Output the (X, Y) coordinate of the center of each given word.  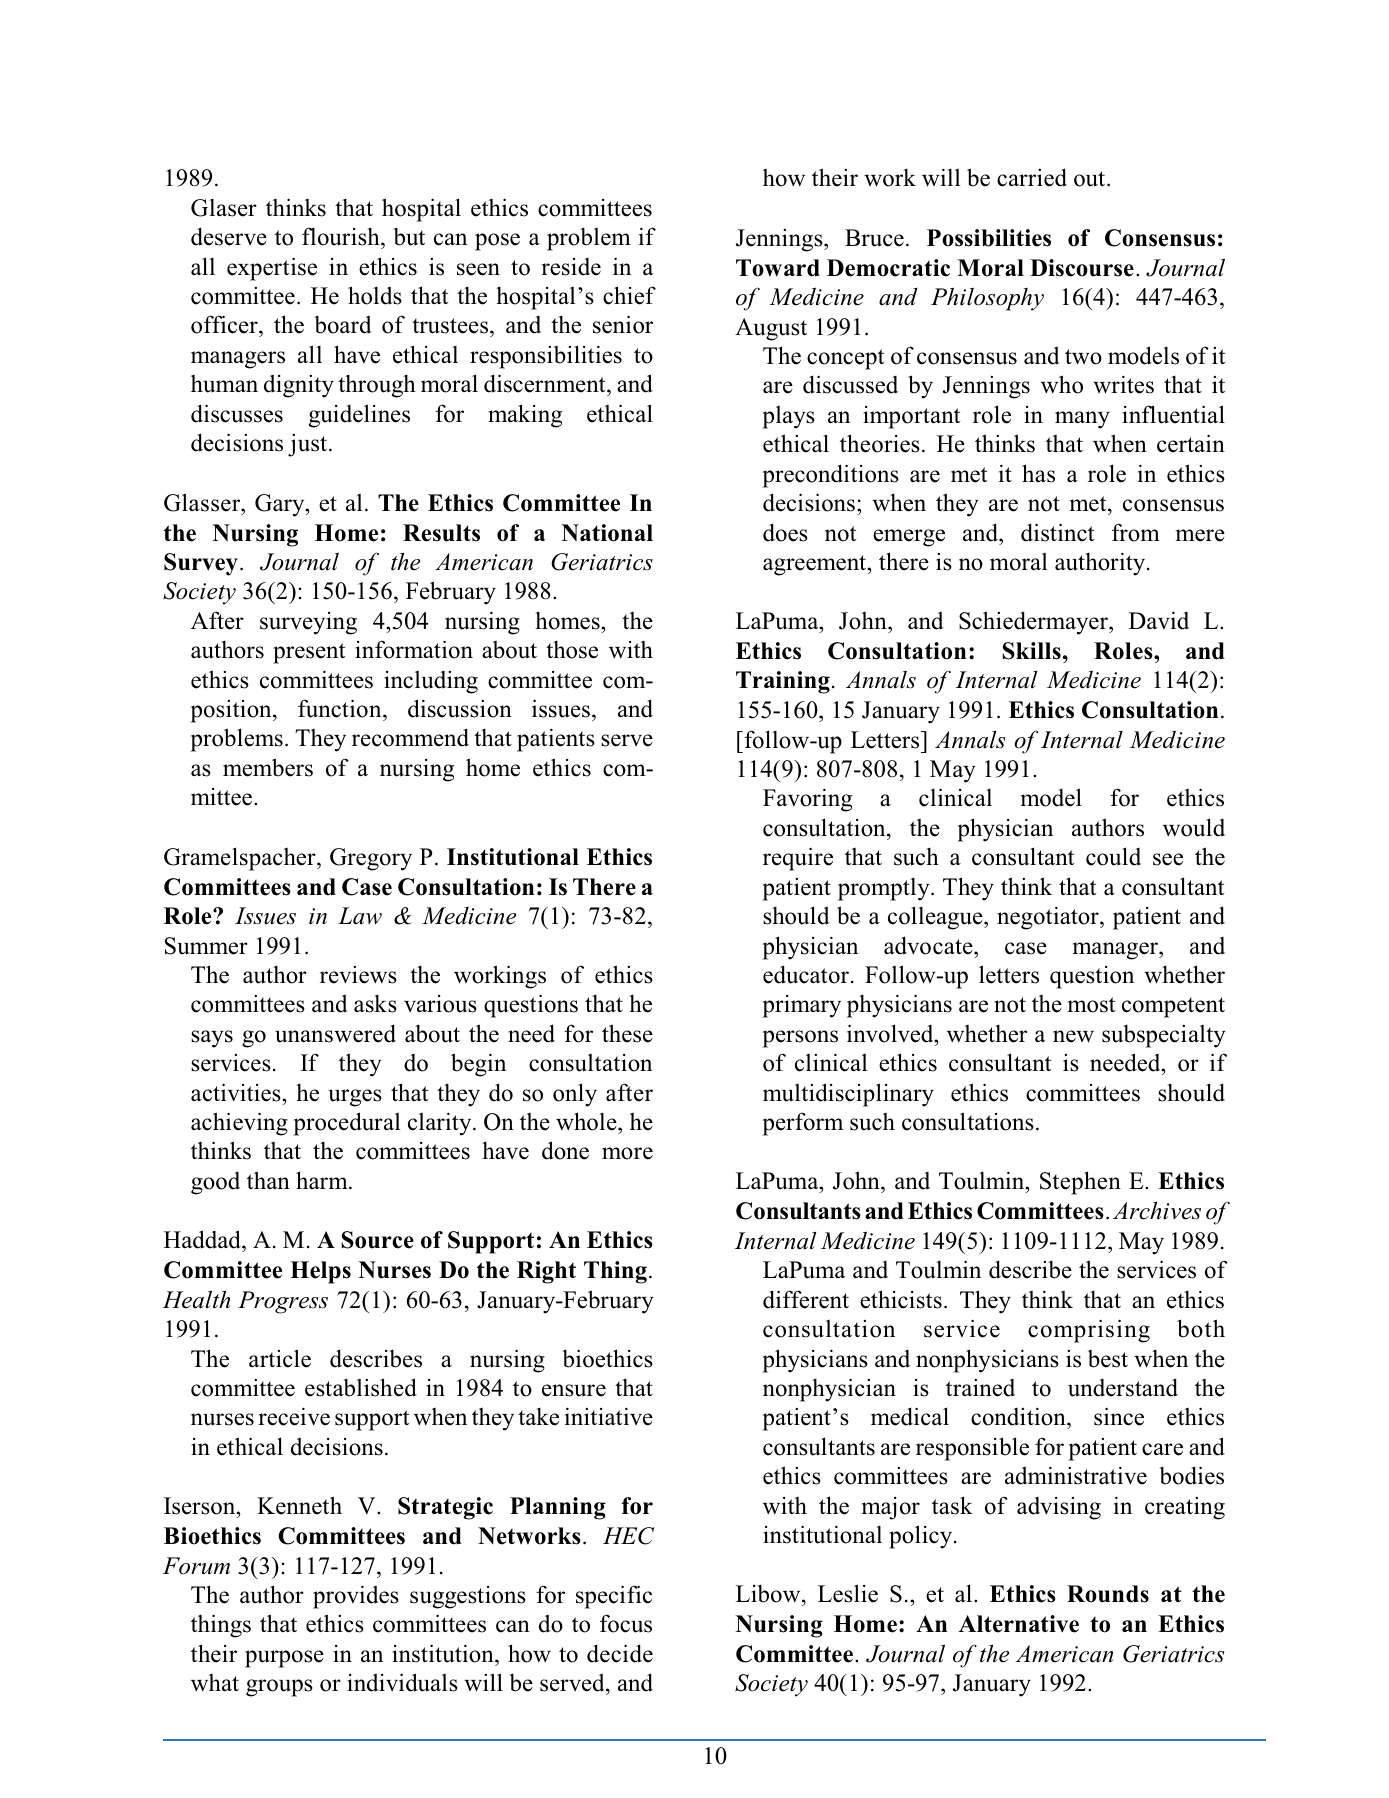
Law (360, 916)
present (309, 653)
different (806, 1299)
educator (807, 974)
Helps (320, 1272)
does (785, 532)
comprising (1089, 1331)
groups (279, 1688)
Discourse (1082, 268)
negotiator (1049, 918)
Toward (778, 268)
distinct (1057, 532)
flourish (342, 238)
